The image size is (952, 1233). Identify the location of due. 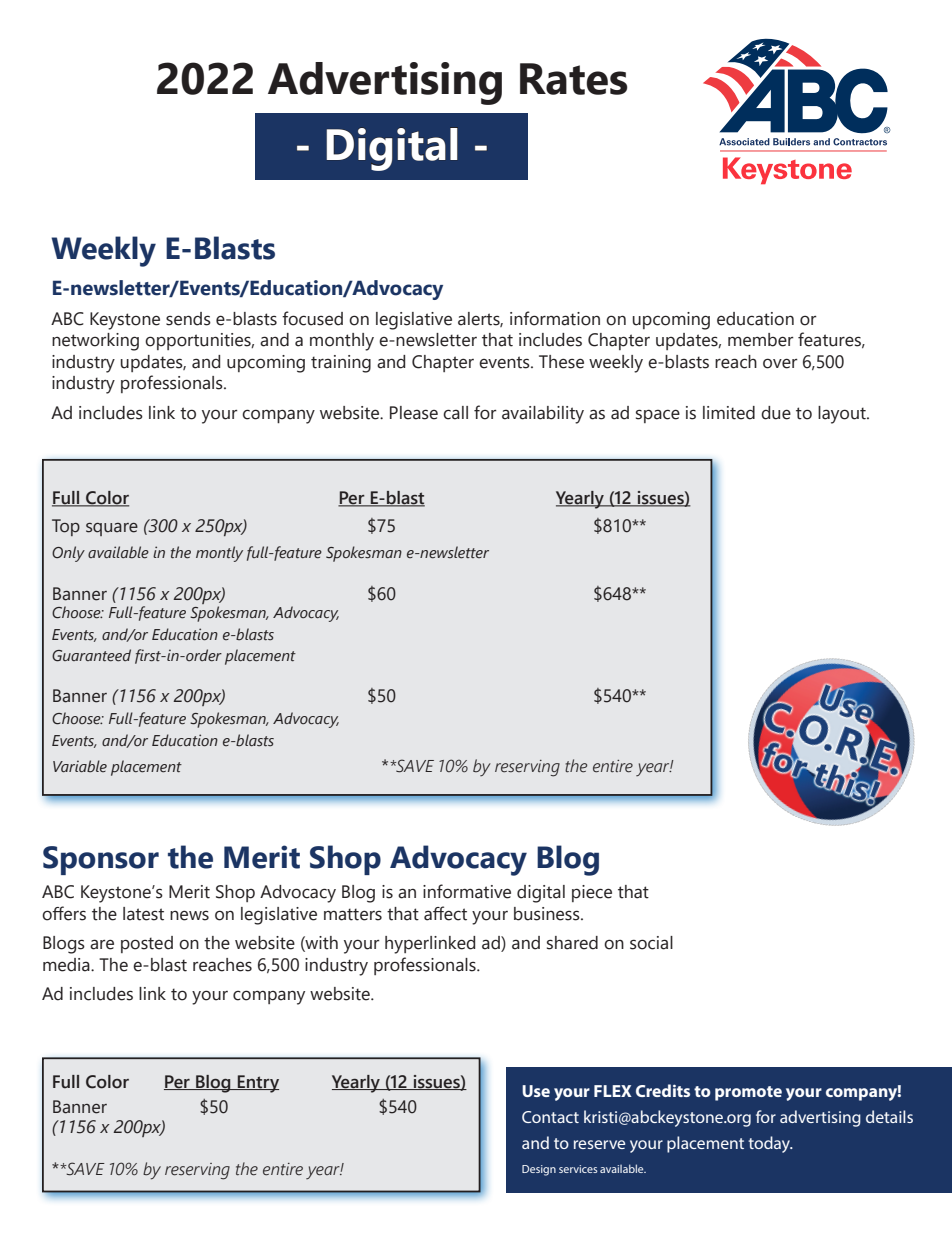
(776, 413).
